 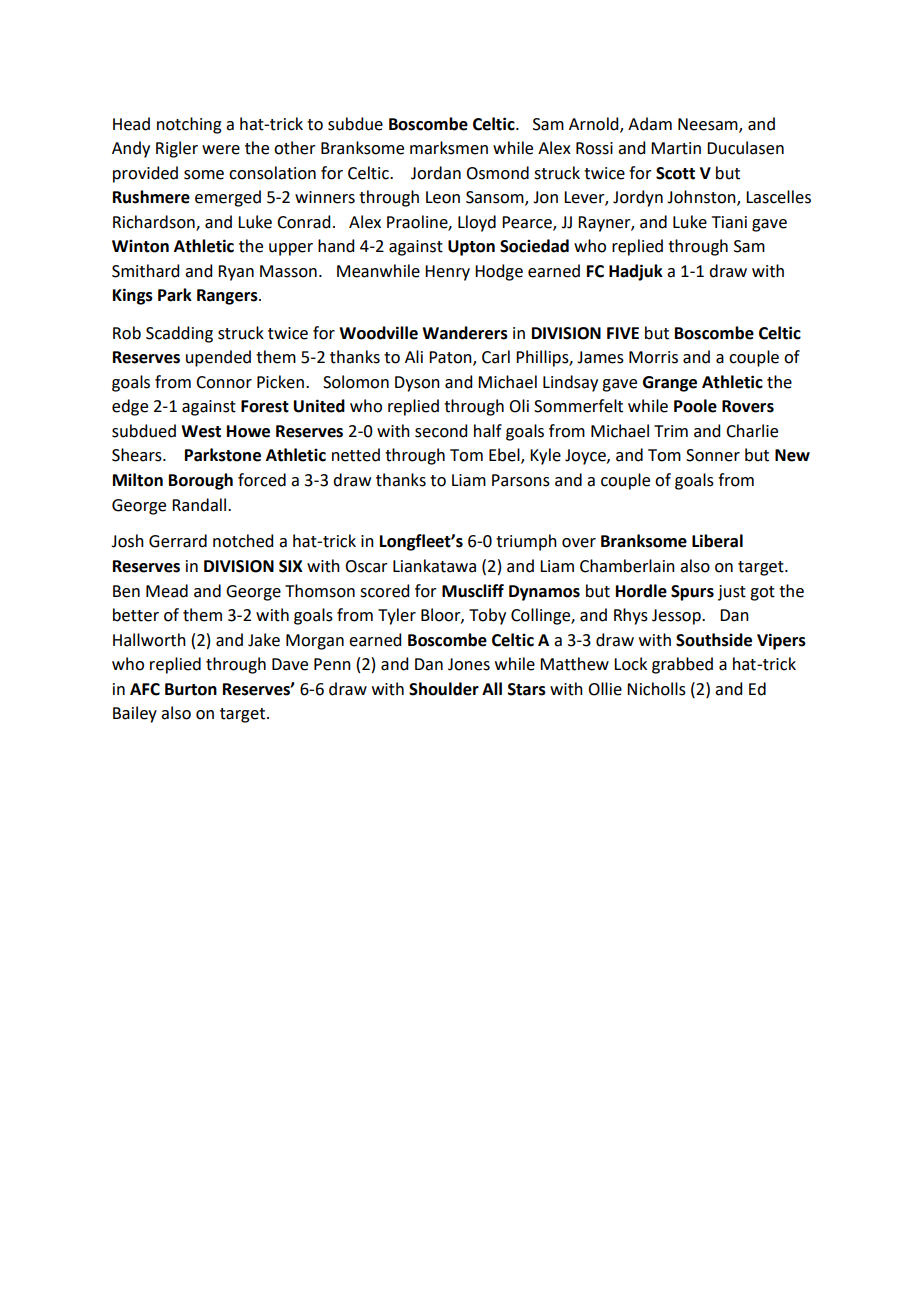 I want to click on West, so click(x=201, y=431).
